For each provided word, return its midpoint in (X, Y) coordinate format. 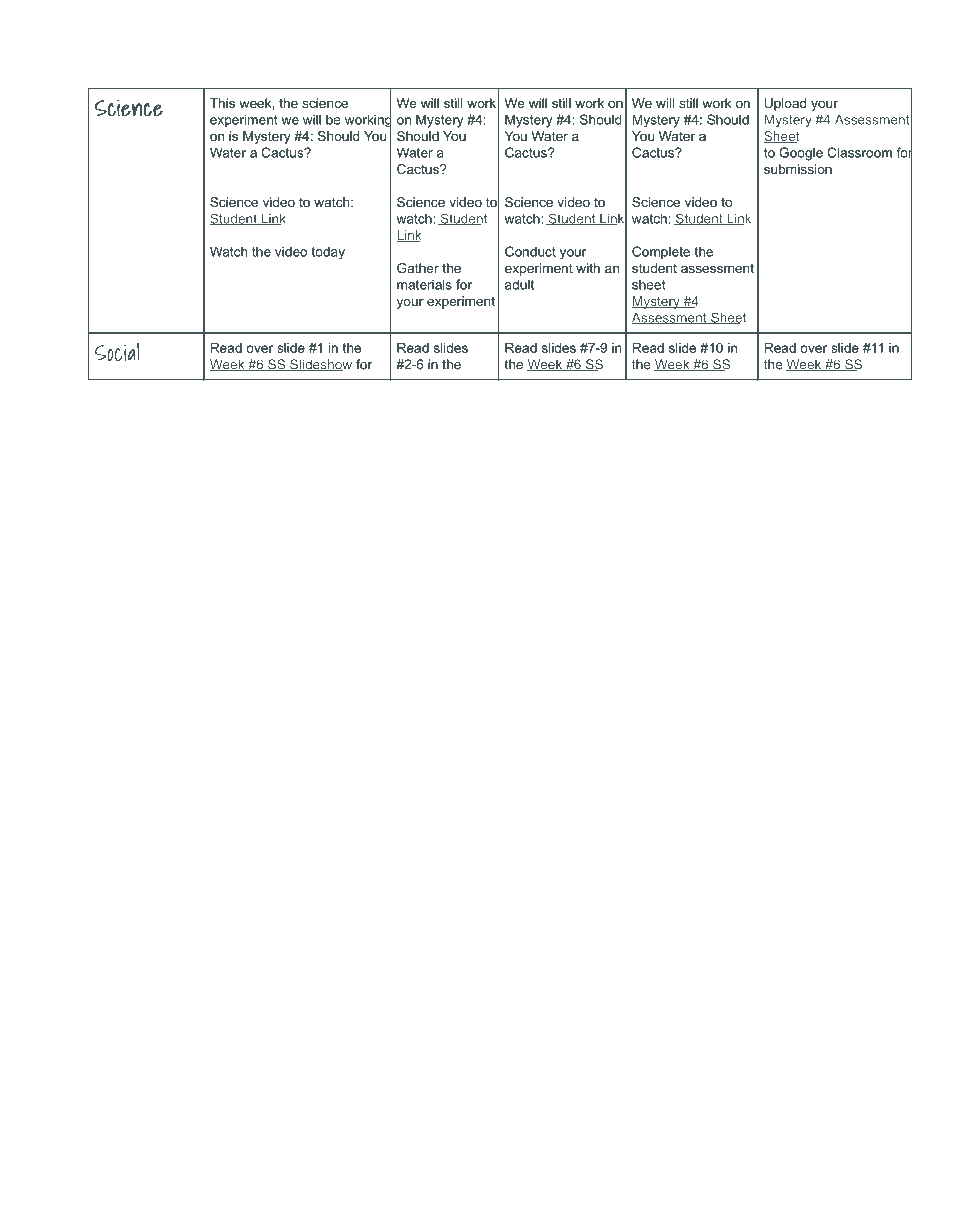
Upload (785, 104)
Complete (661, 253)
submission (798, 169)
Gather (418, 268)
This (222, 103)
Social (117, 351)
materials (424, 284)
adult (519, 284)
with (588, 268)
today (328, 253)
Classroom (859, 152)
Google (801, 154)
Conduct (530, 251)
